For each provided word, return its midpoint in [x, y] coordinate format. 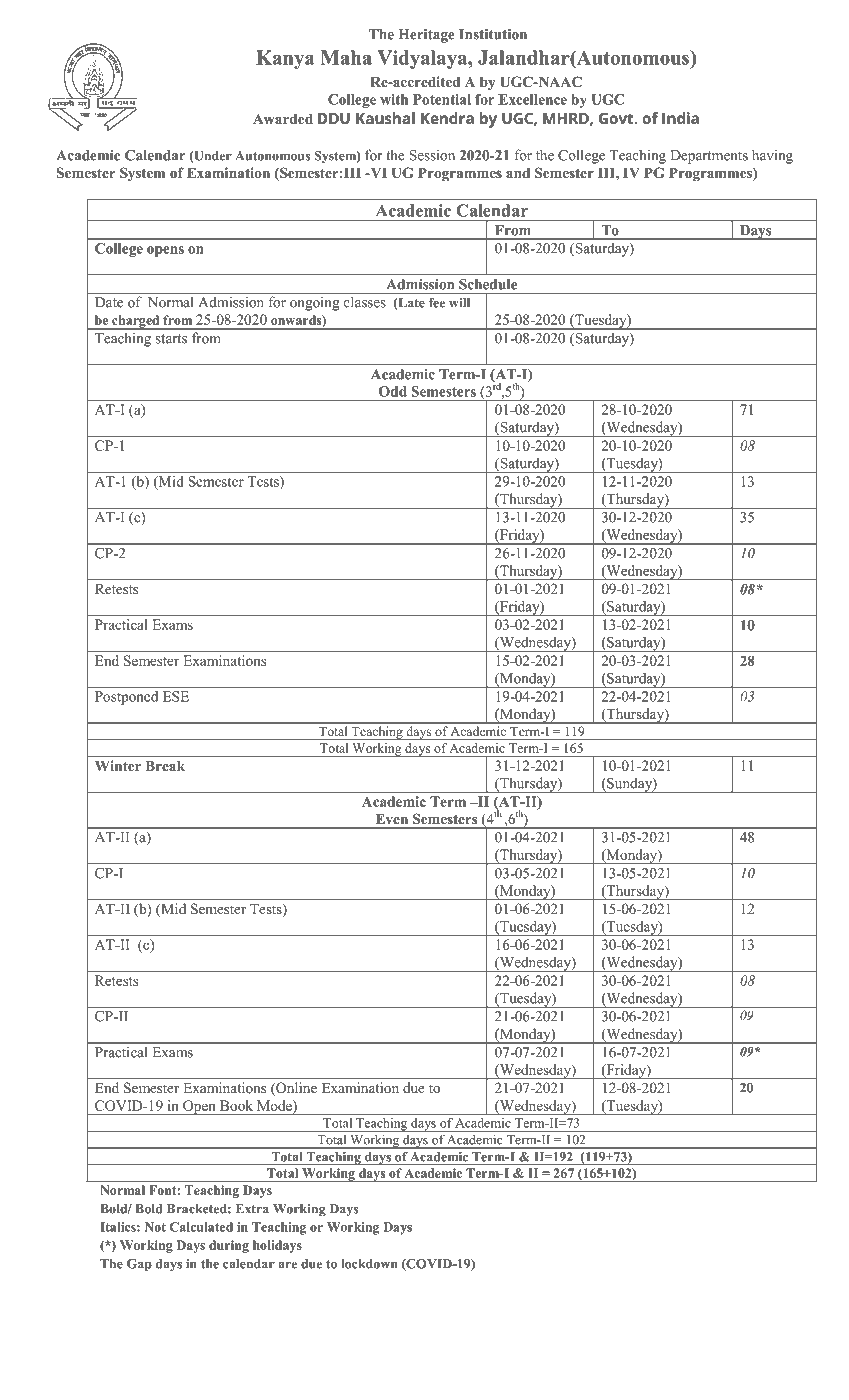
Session [432, 155]
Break [165, 766]
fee [437, 303]
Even [392, 819]
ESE [176, 696]
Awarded [283, 119]
